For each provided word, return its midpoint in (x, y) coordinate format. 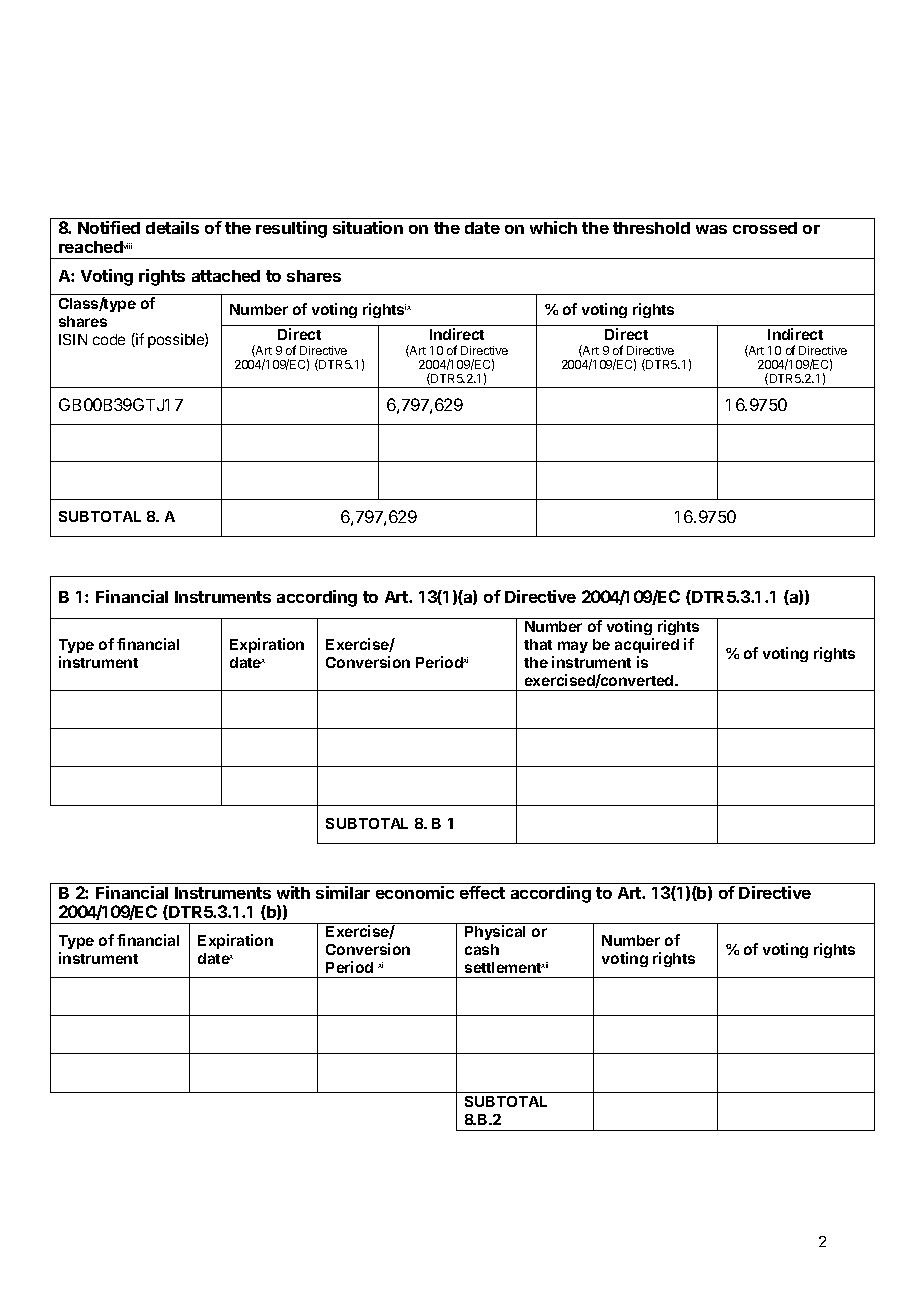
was (711, 229)
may (573, 647)
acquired (647, 645)
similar (343, 892)
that (538, 644)
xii (544, 965)
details (172, 227)
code (109, 339)
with (293, 892)
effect (482, 892)
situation (368, 227)
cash (482, 949)
